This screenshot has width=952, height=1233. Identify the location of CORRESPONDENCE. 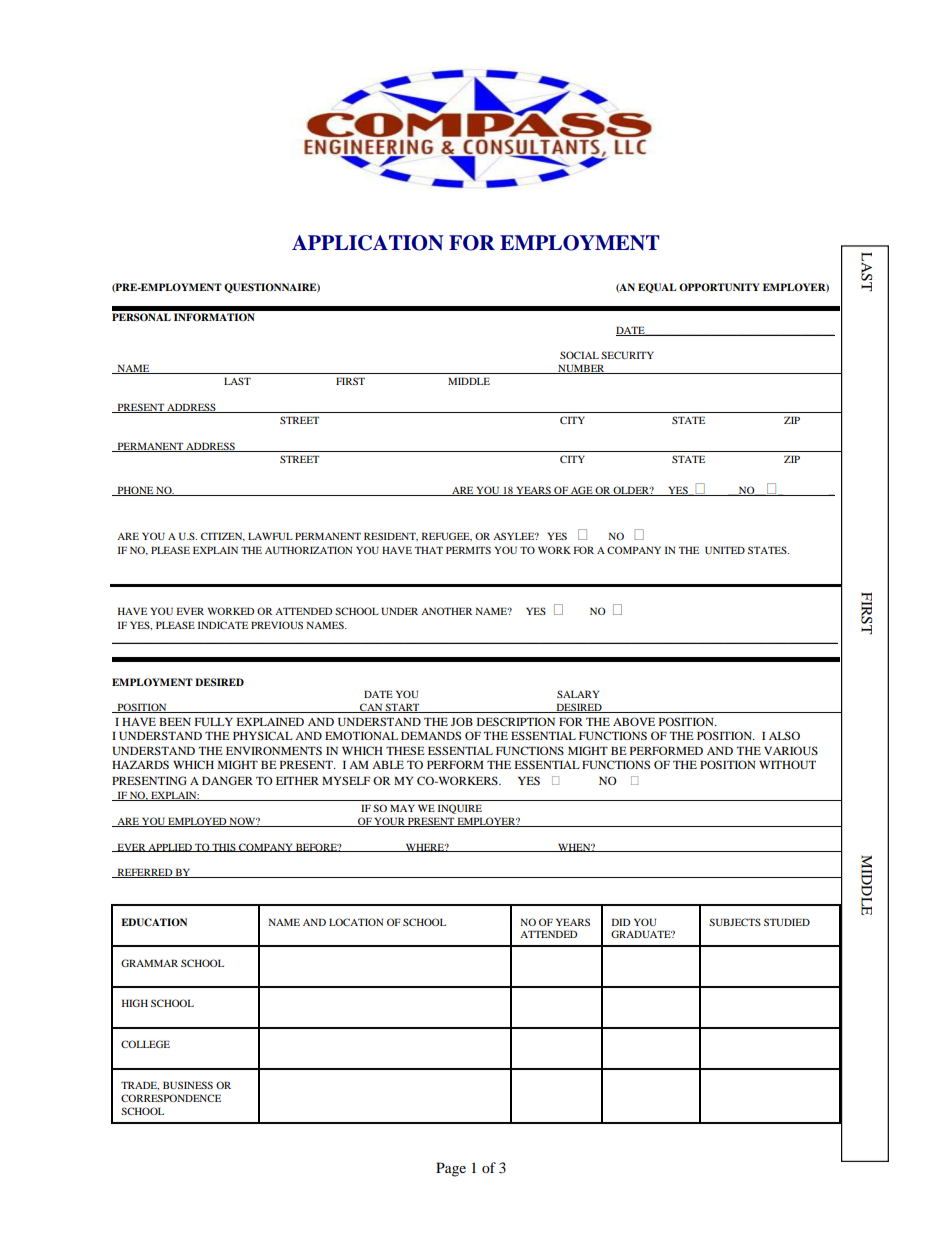
(171, 1098).
